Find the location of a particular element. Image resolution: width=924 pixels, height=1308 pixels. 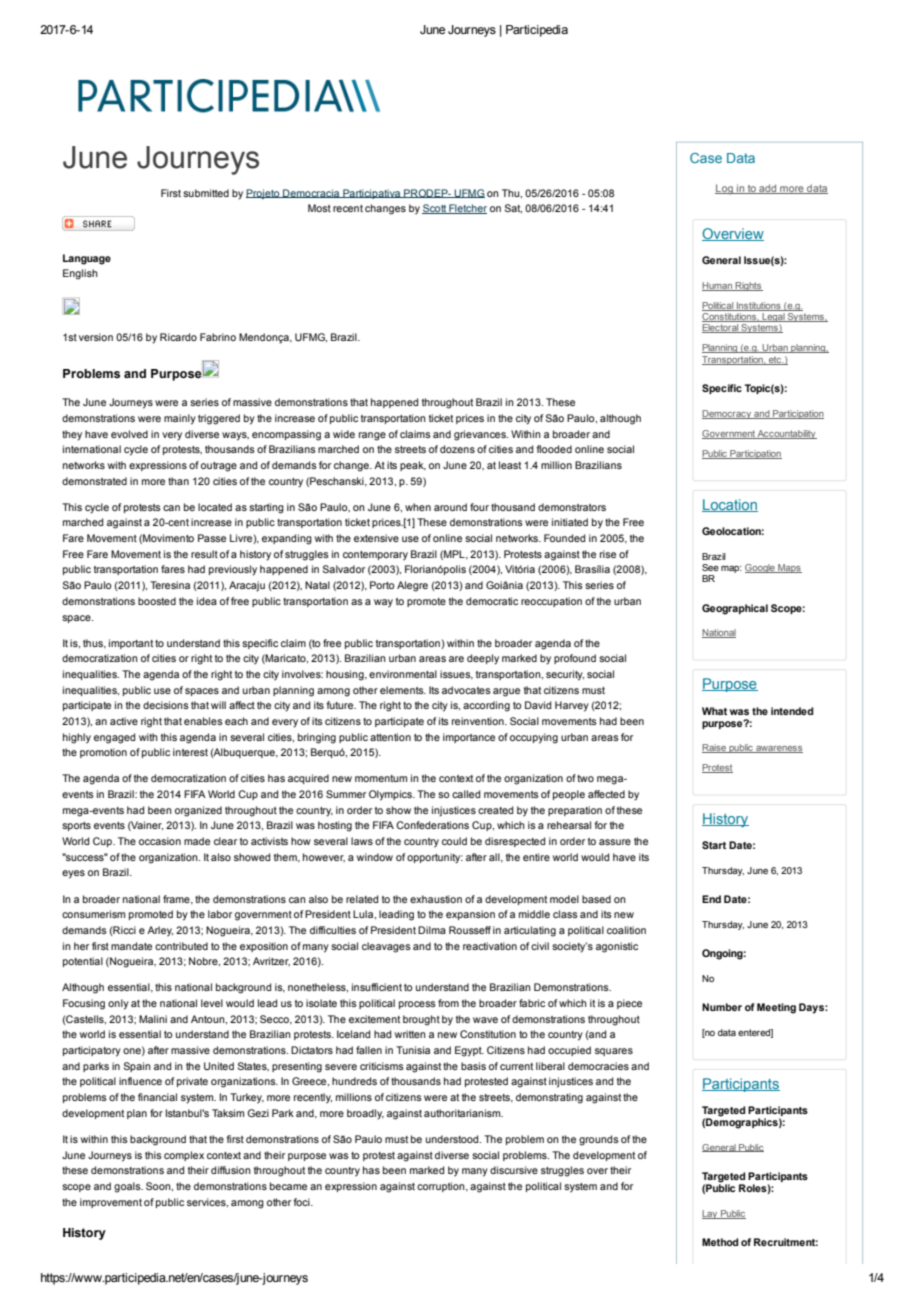

Alegre is located at coordinates (412, 586).
